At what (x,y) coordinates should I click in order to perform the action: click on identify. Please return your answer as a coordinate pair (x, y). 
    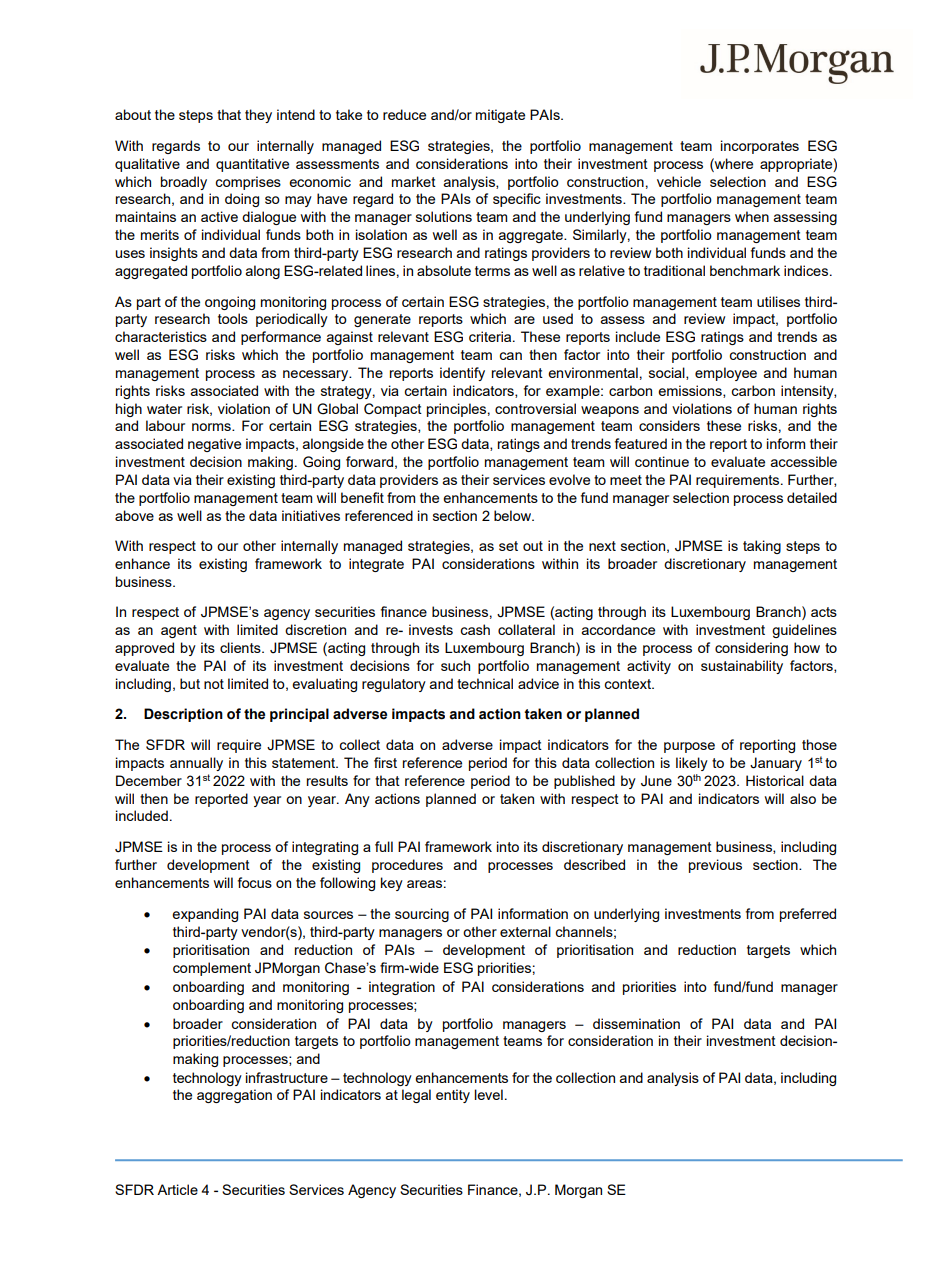
    Looking at the image, I should click on (462, 374).
